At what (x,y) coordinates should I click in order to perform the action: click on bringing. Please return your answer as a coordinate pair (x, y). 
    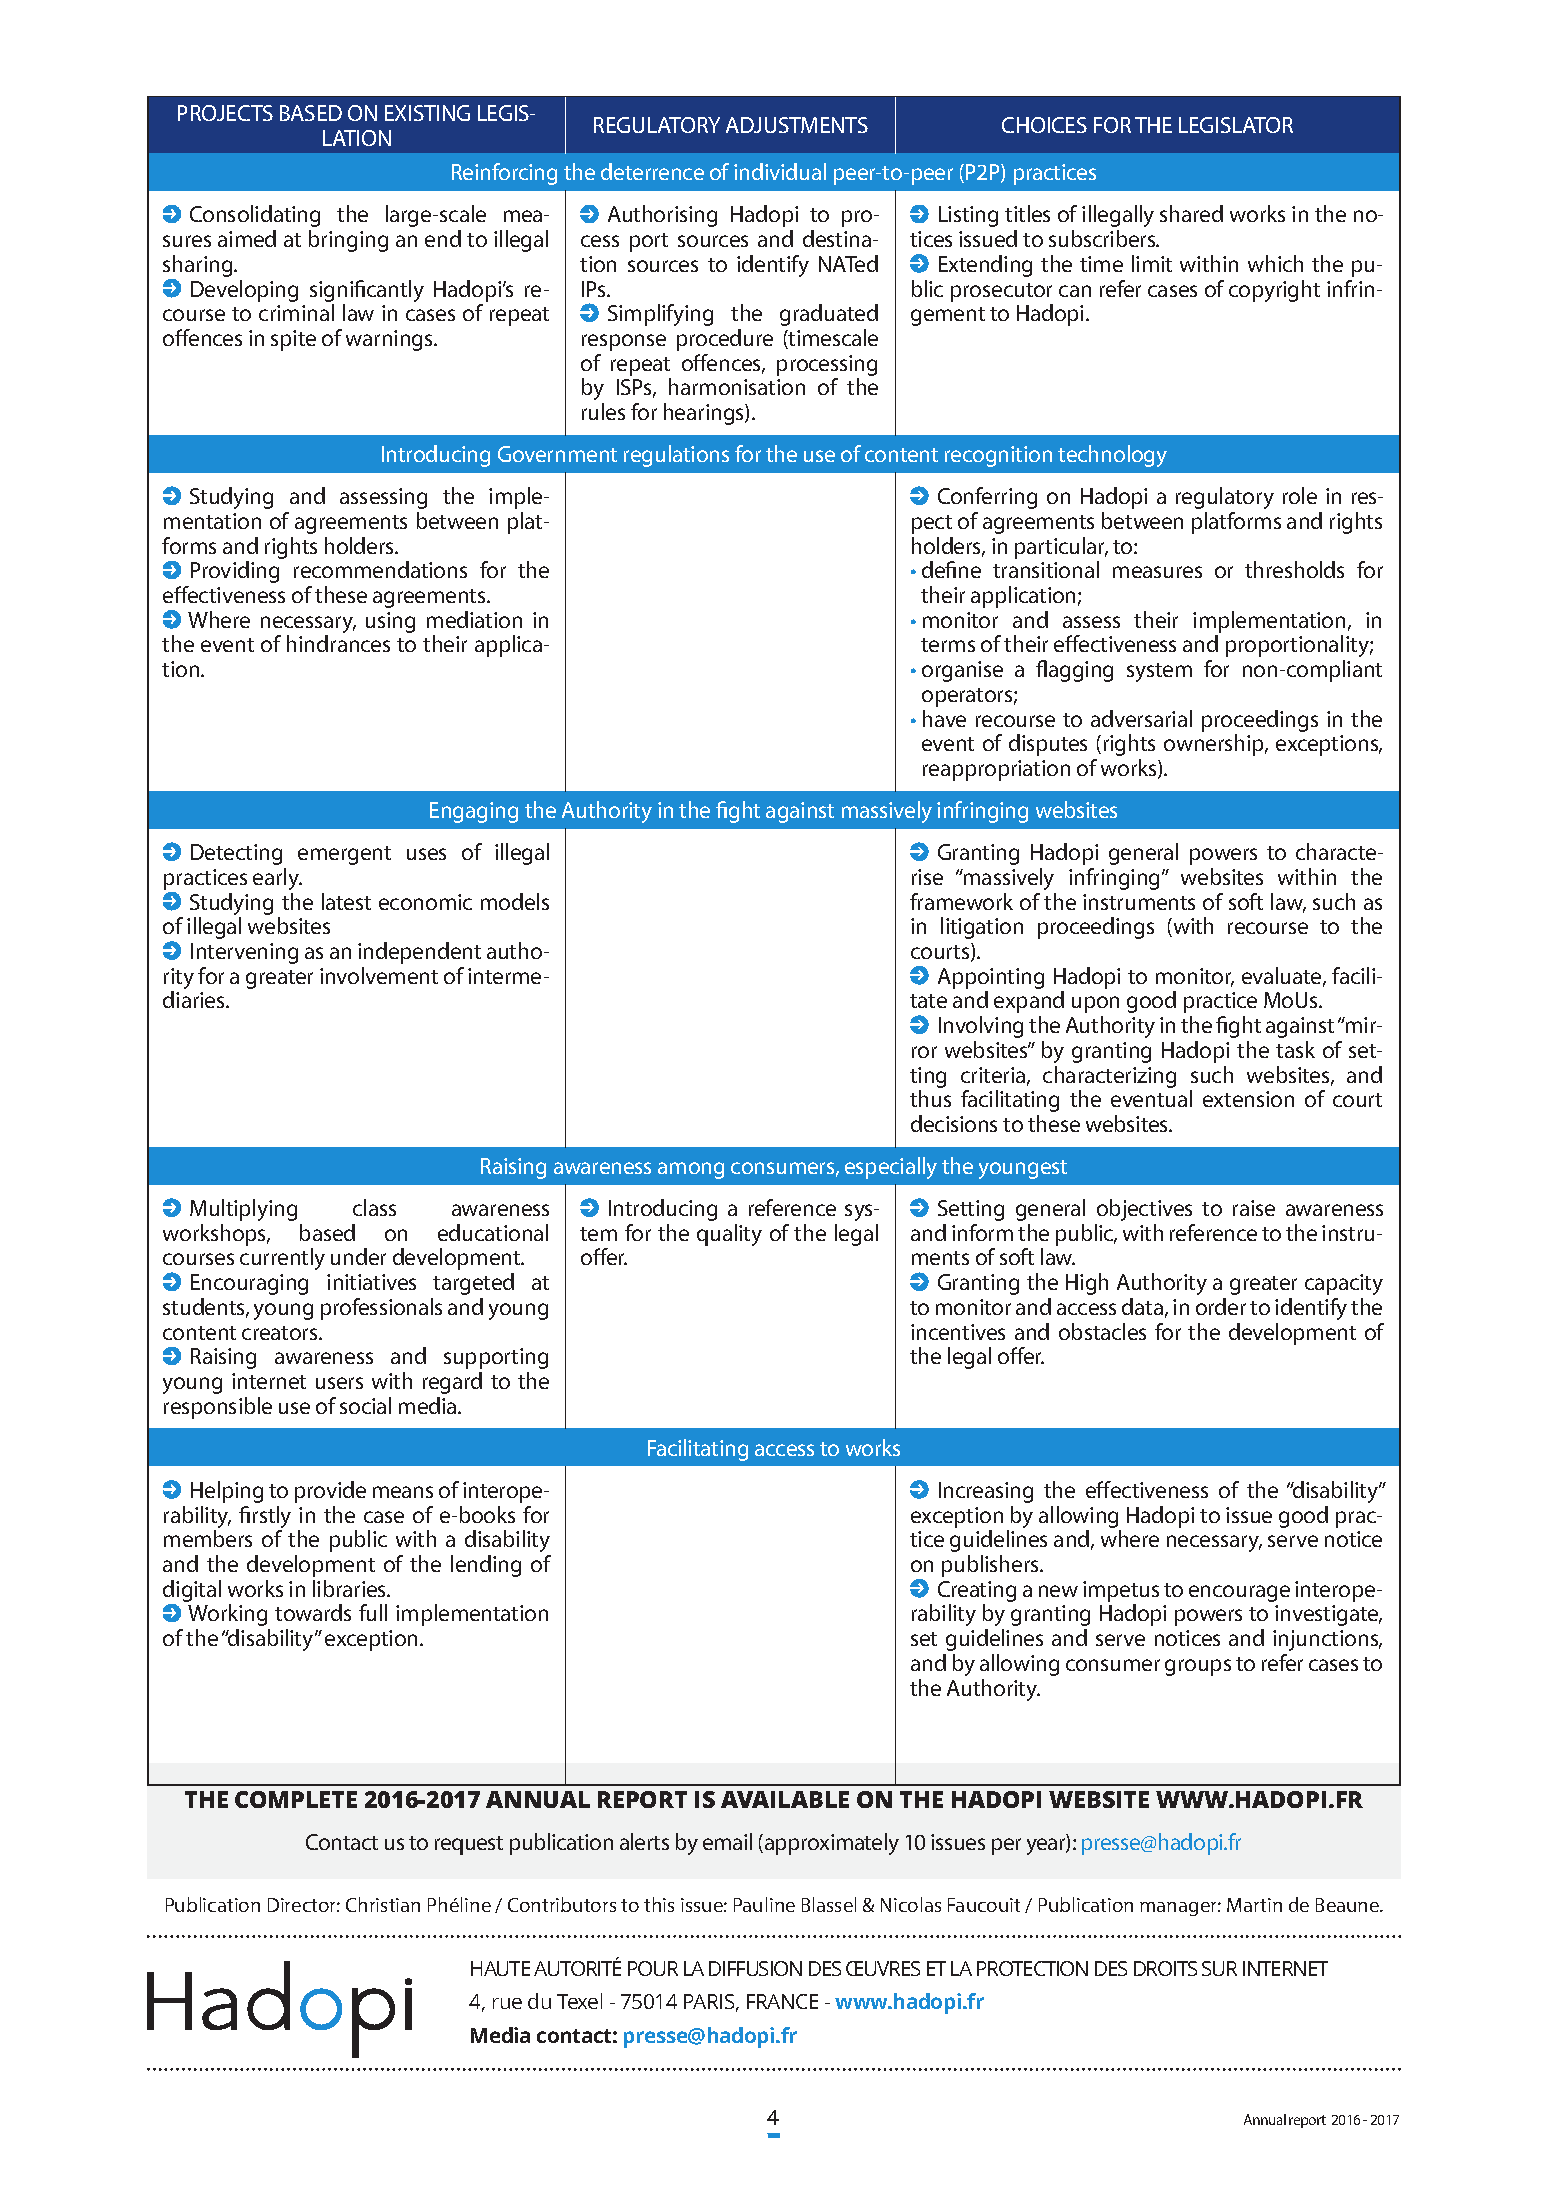
    Looking at the image, I should click on (348, 241).
